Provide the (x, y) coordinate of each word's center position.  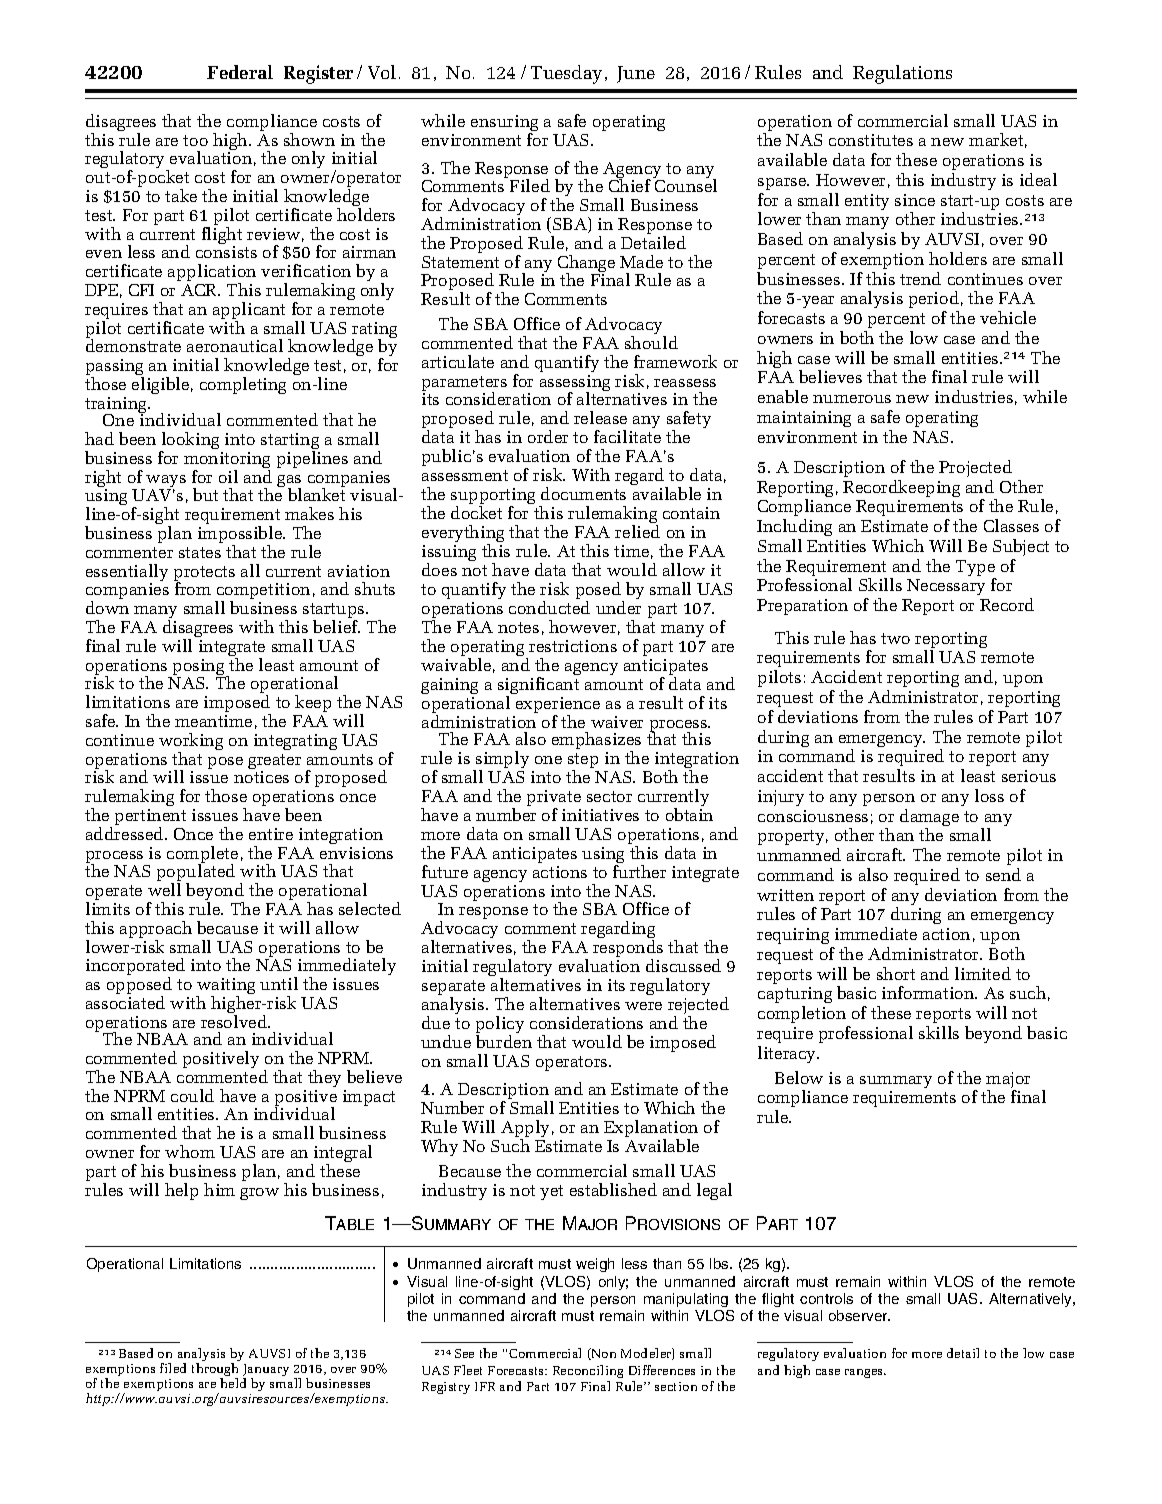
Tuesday (566, 74)
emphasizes (596, 742)
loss (989, 795)
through (215, 1371)
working (191, 743)
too (195, 140)
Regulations (902, 74)
